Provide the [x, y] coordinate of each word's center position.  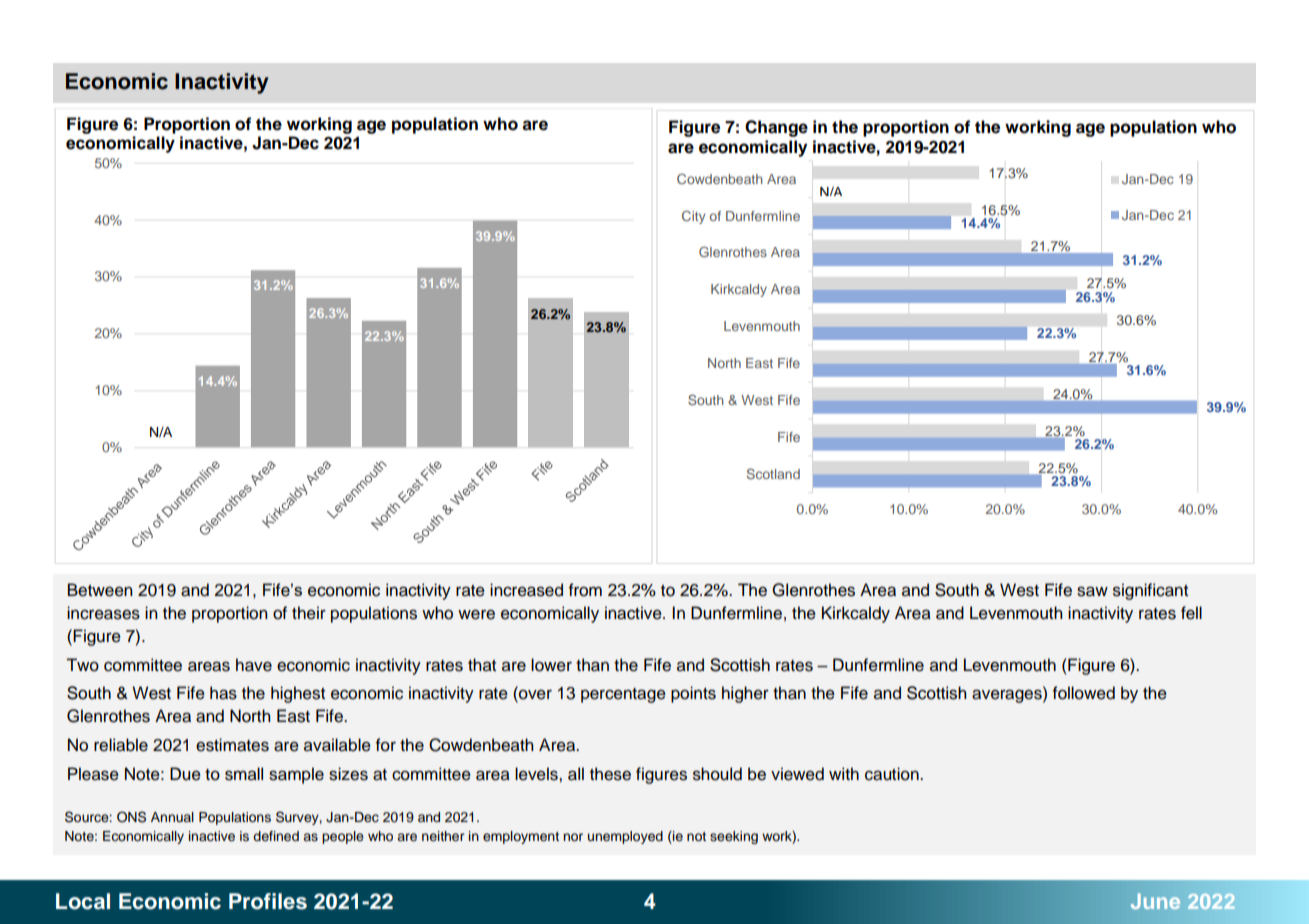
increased [526, 590]
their [309, 613]
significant [1150, 591]
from [585, 590]
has [223, 693]
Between [100, 590]
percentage [623, 695]
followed [1084, 693]
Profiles [268, 901]
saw [1092, 591]
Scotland [773, 473]
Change [776, 128]
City [693, 217]
